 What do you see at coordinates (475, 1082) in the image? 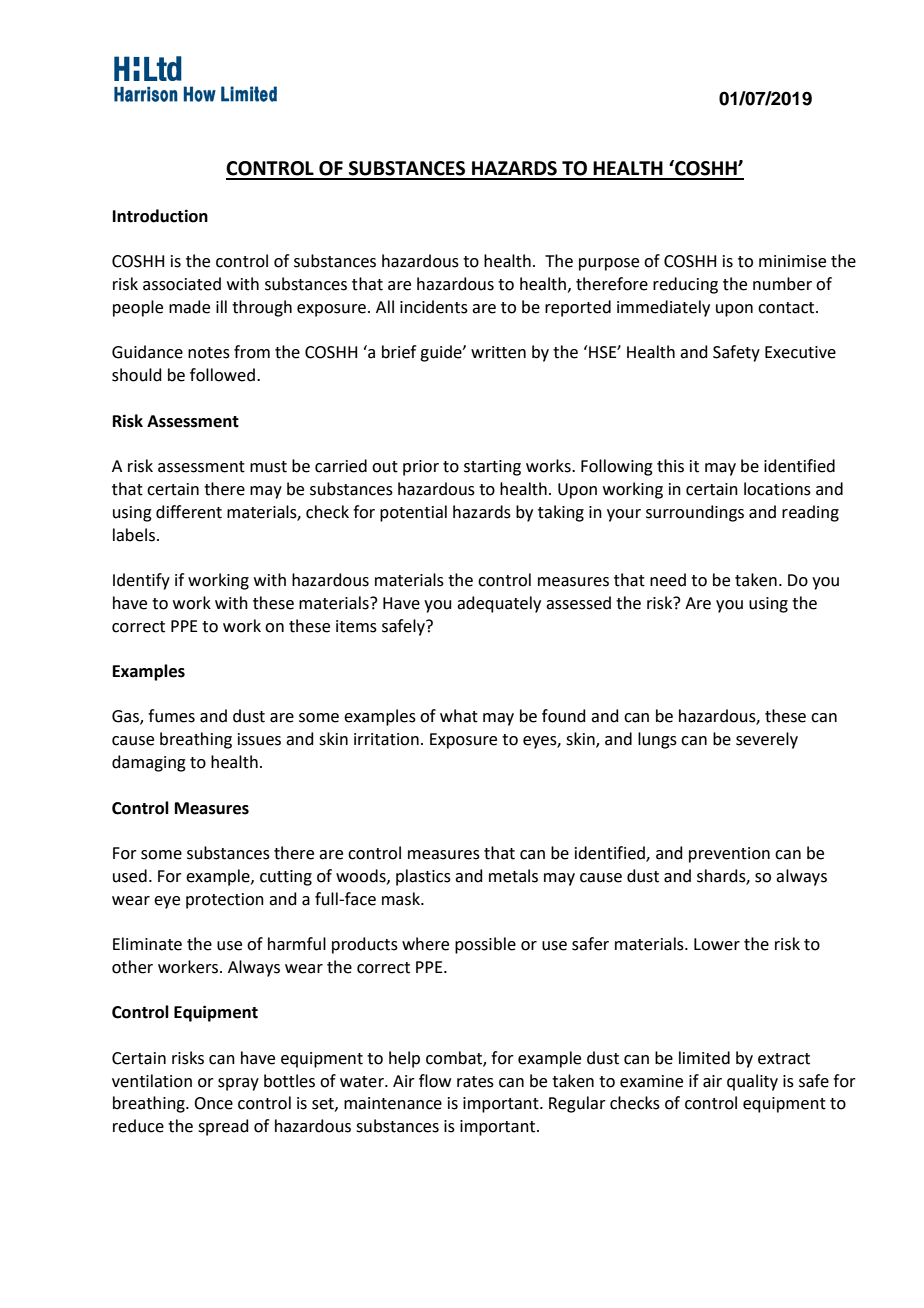
I see `rates` at bounding box center [475, 1082].
